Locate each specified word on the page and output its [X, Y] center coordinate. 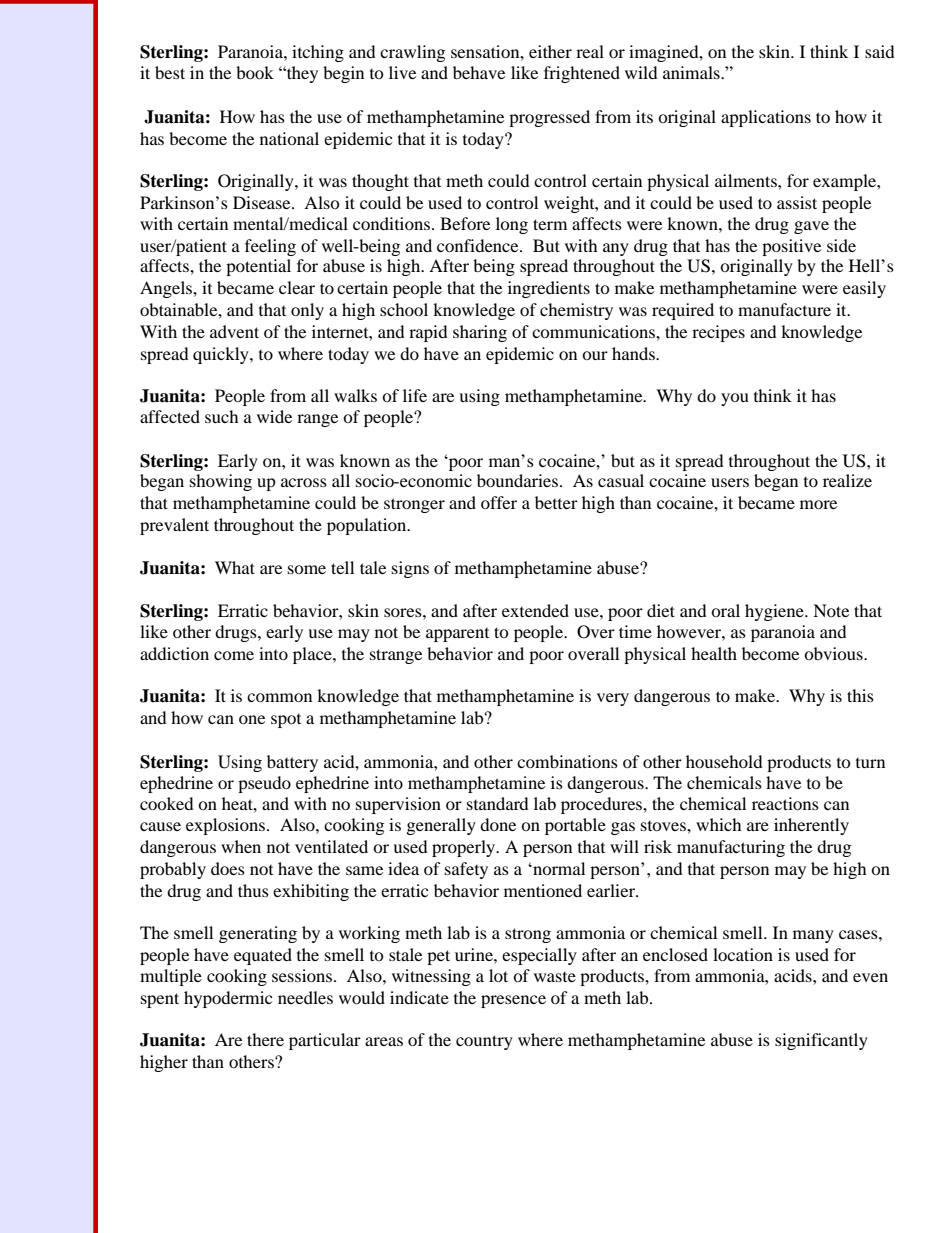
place [313, 655]
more [818, 504]
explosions [225, 826]
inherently [811, 826]
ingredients [549, 289]
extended [535, 610]
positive [791, 247]
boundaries [517, 480]
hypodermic [228, 999]
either [550, 51]
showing [221, 482]
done [498, 824]
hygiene [775, 612]
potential [258, 267]
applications [766, 118]
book [255, 72]
